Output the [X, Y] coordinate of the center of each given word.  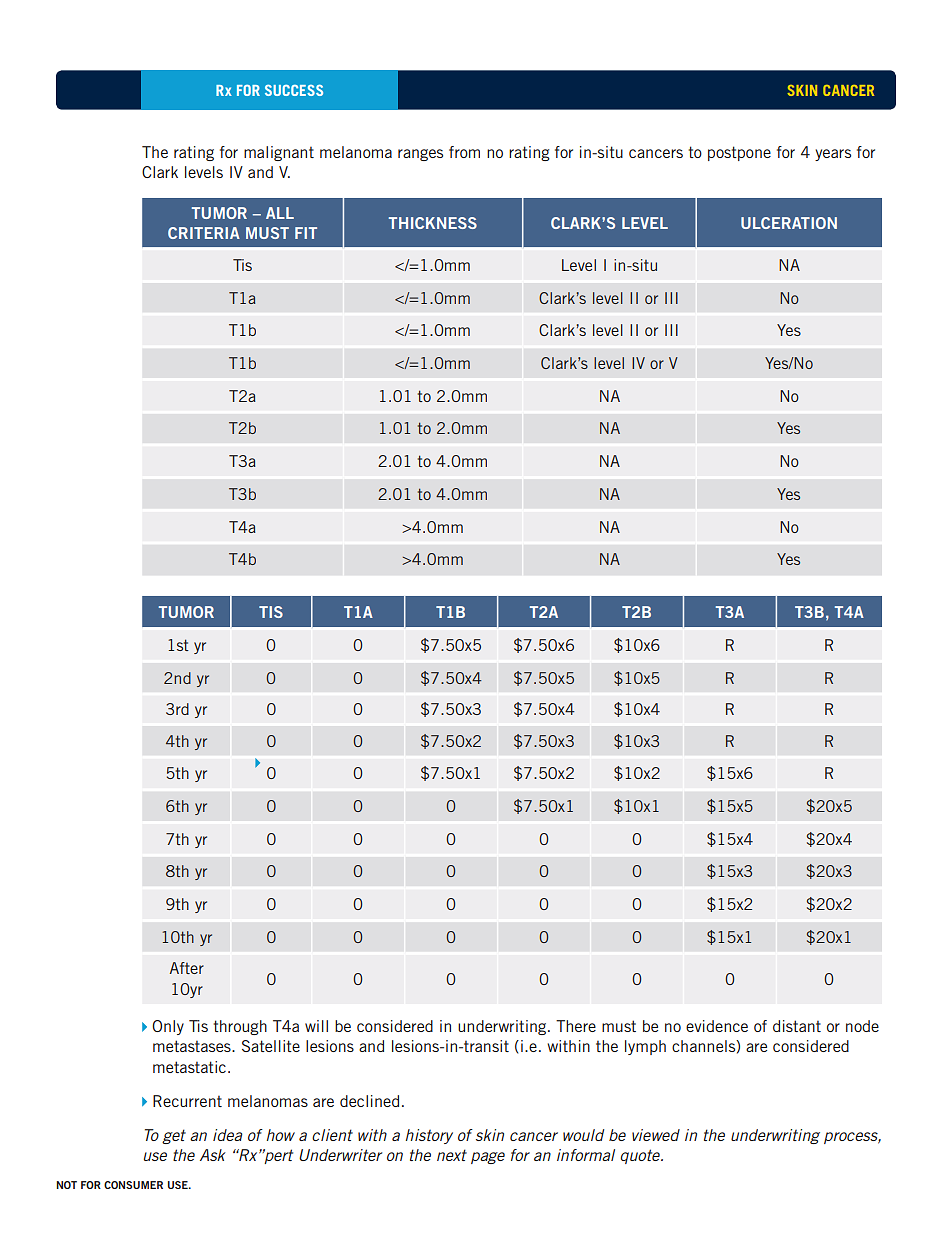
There [576, 1026]
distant [797, 1026]
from [464, 152]
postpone [739, 153]
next [452, 1155]
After [187, 968]
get [174, 1136]
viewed [656, 1135]
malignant [279, 153]
